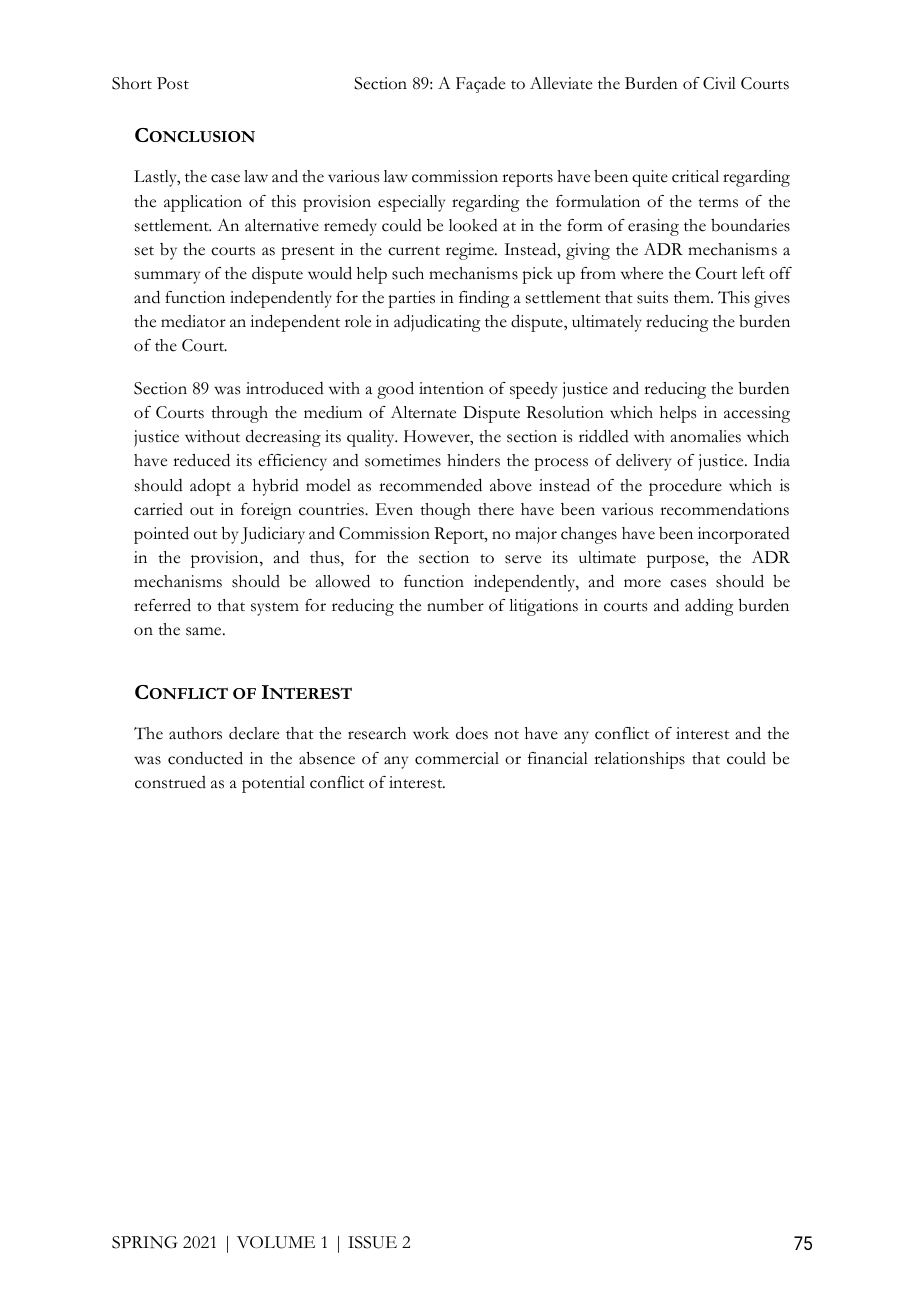 Image resolution: width=924 pixels, height=1308 pixels. I want to click on SPRING, so click(145, 1242).
